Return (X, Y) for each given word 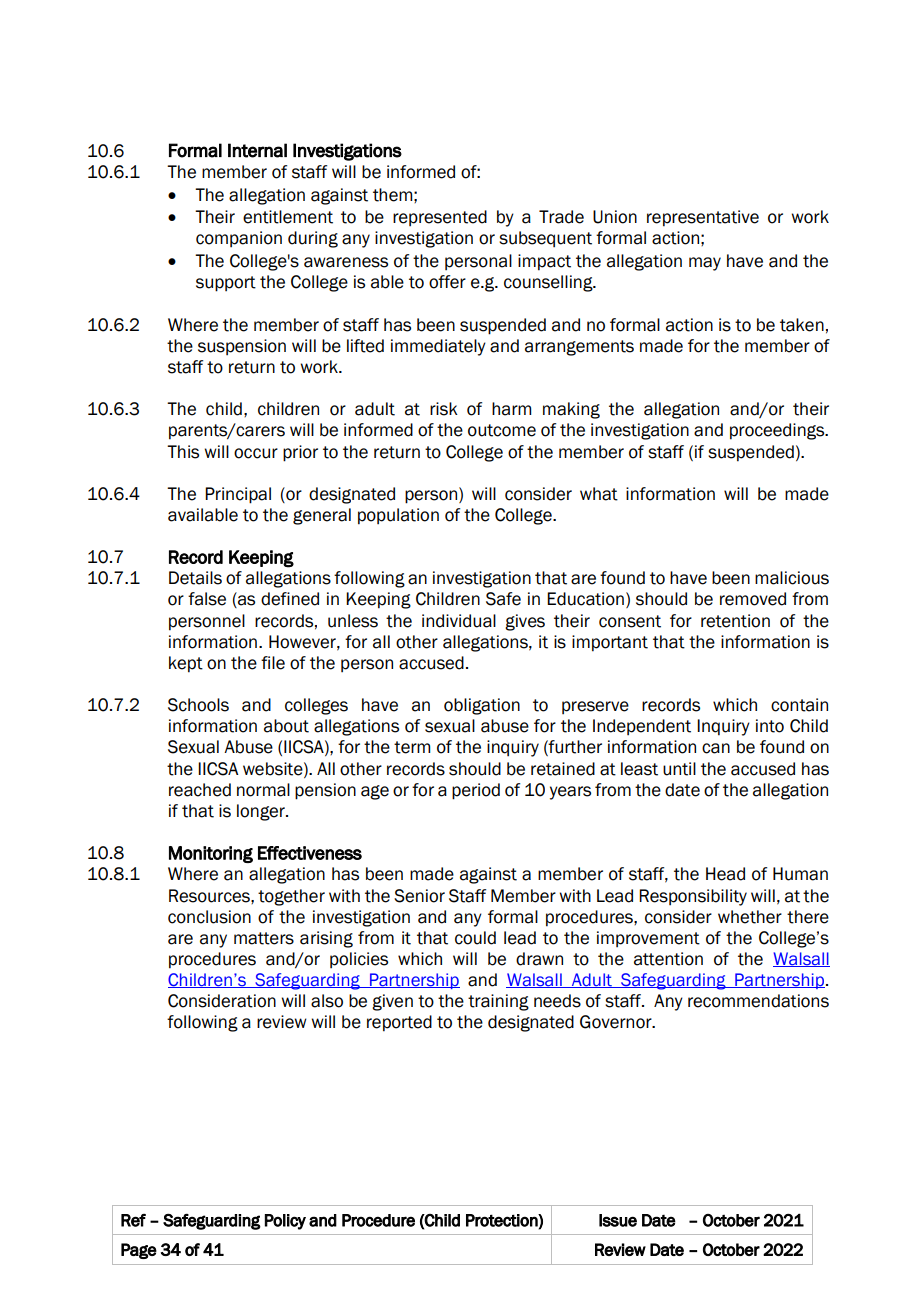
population (398, 516)
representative (703, 218)
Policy (285, 1222)
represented (440, 218)
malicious (792, 578)
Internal (257, 150)
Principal (238, 495)
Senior (419, 896)
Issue (618, 1220)
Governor (617, 1022)
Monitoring (211, 854)
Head (725, 874)
